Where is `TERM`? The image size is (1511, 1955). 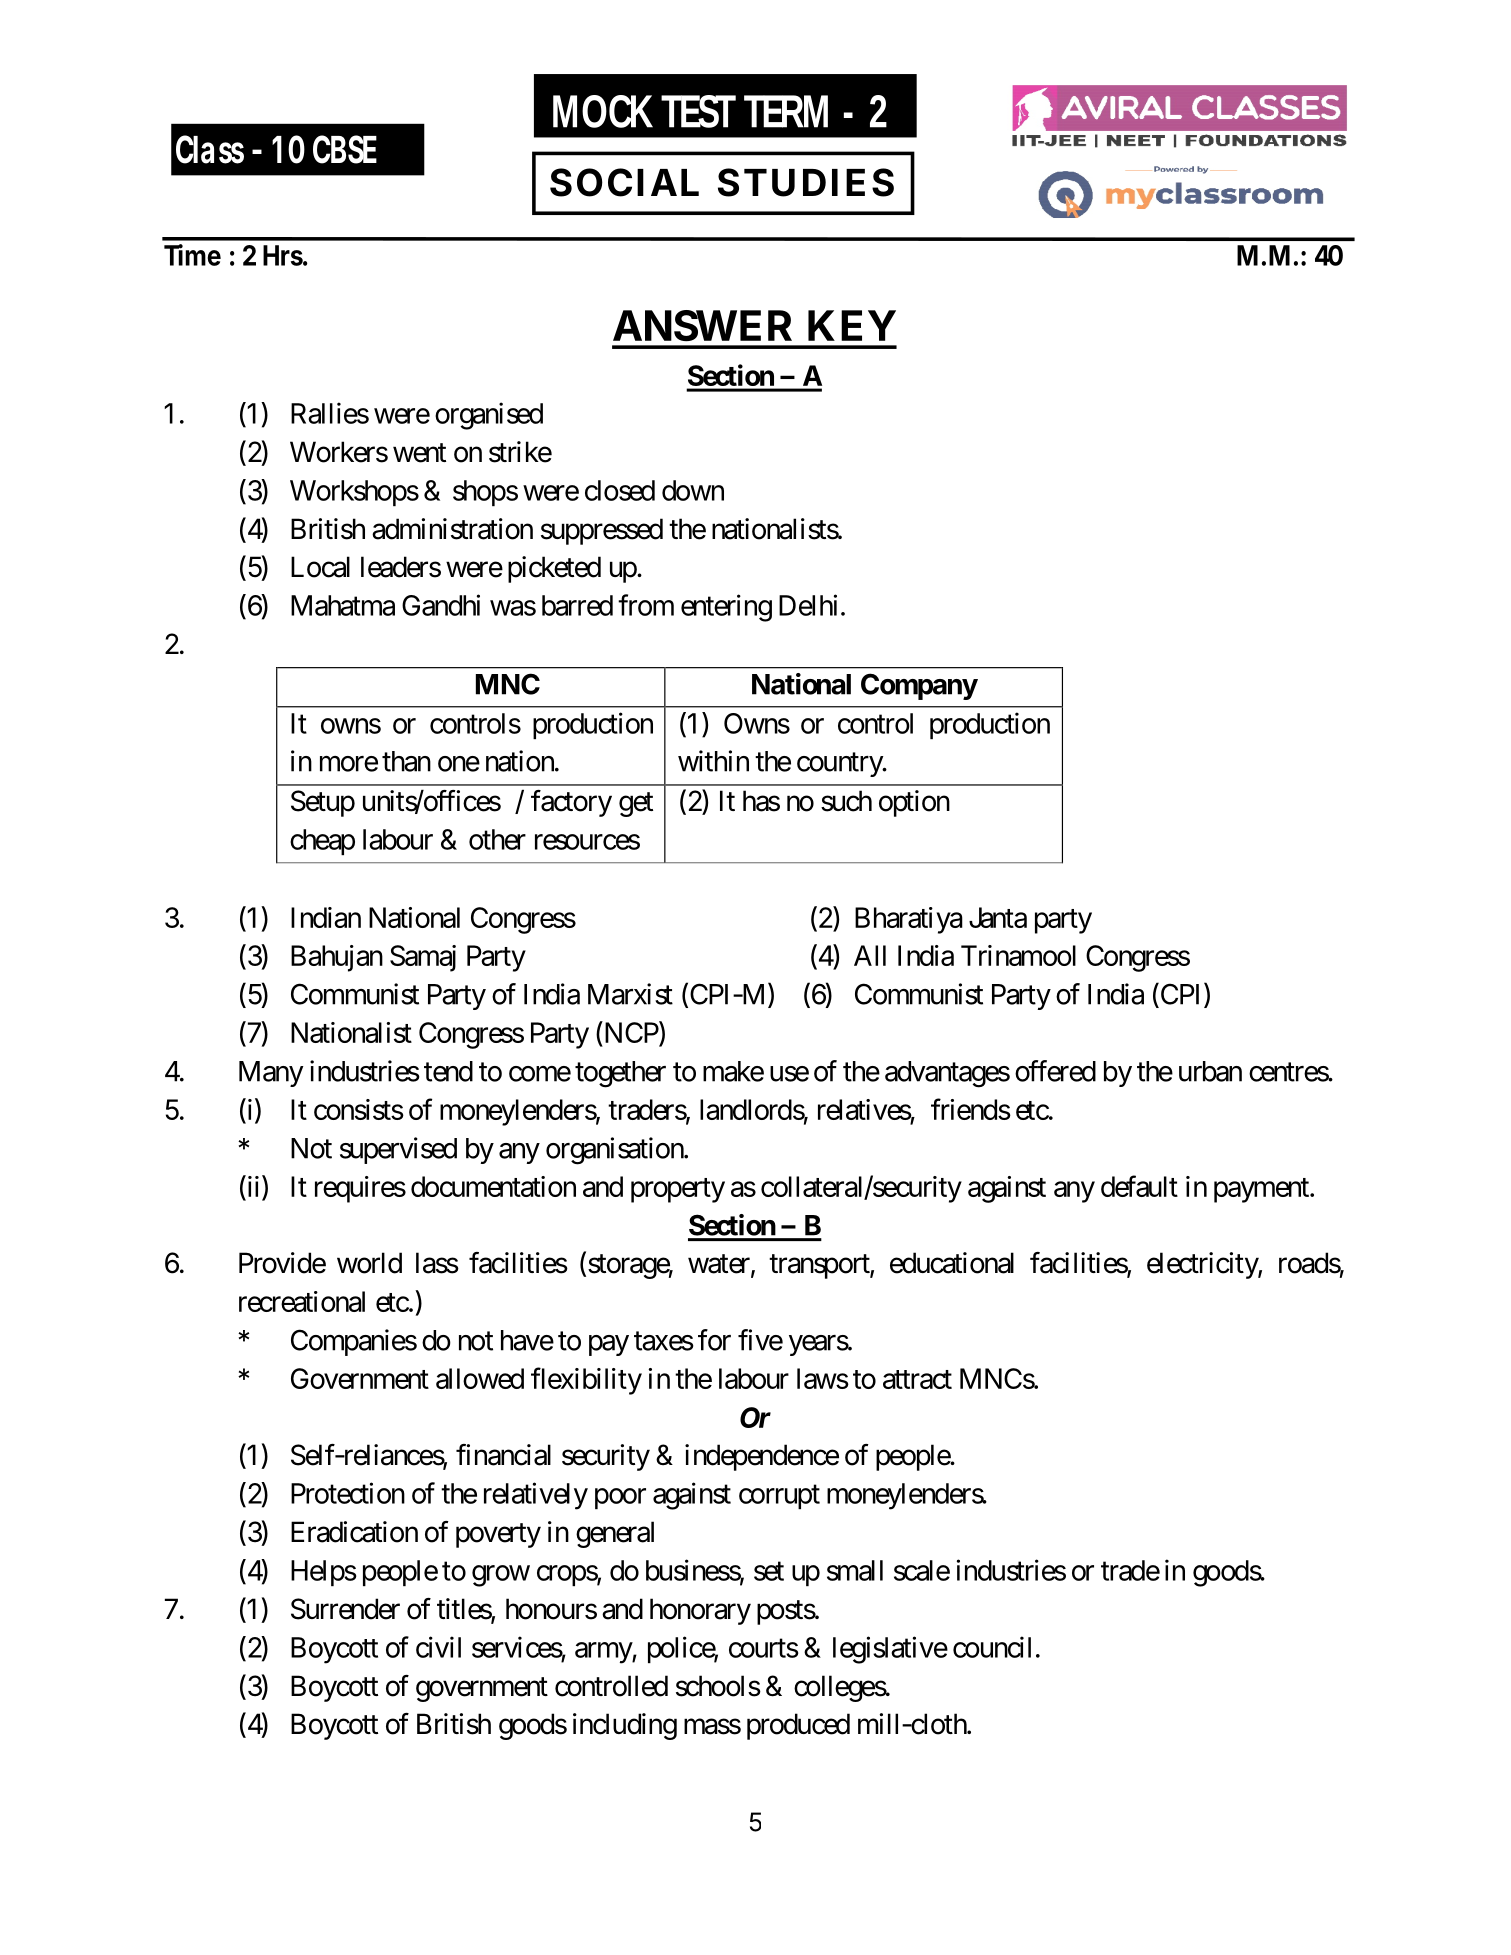 TERM is located at coordinates (786, 111).
